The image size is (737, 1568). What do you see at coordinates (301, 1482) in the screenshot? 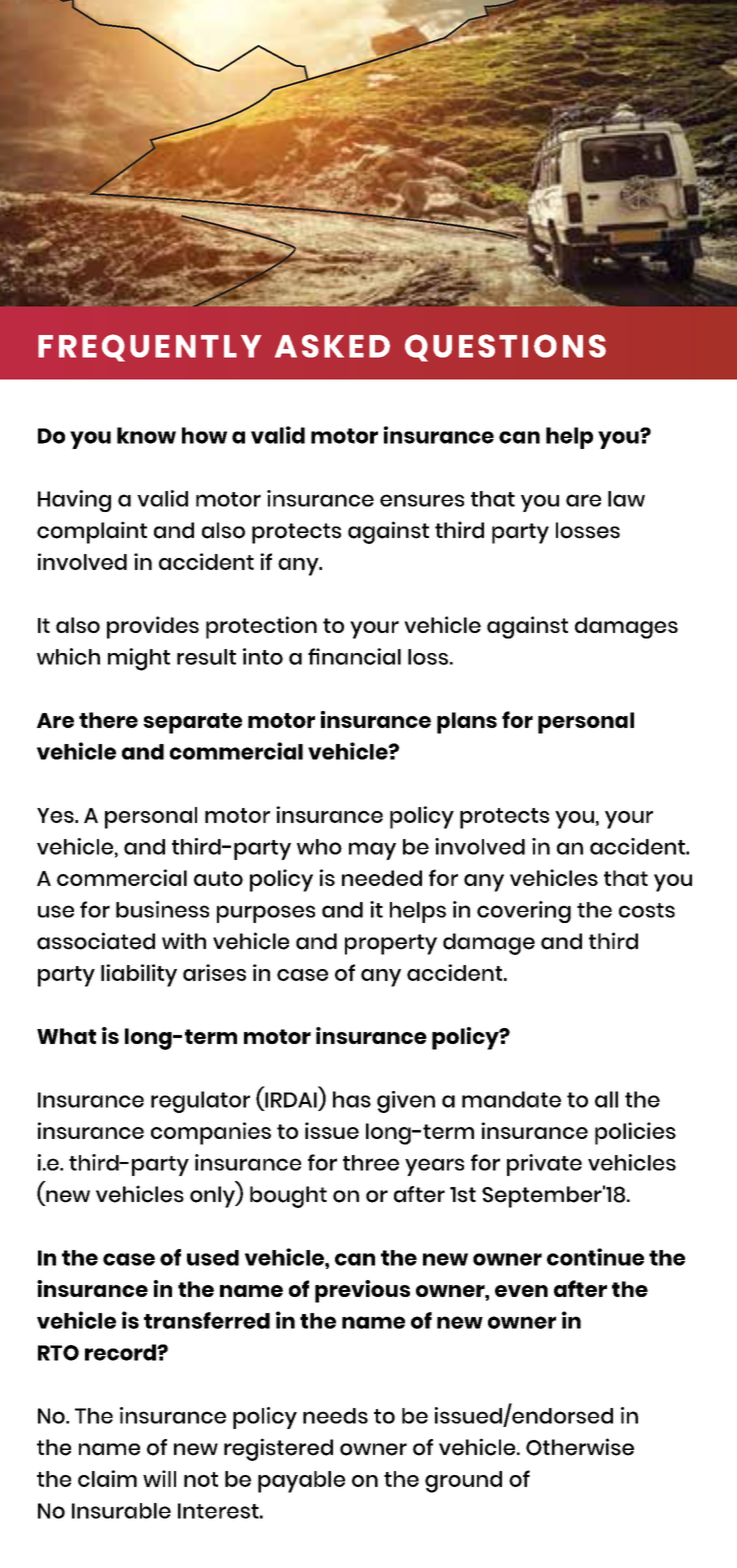
I see `payable` at bounding box center [301, 1482].
